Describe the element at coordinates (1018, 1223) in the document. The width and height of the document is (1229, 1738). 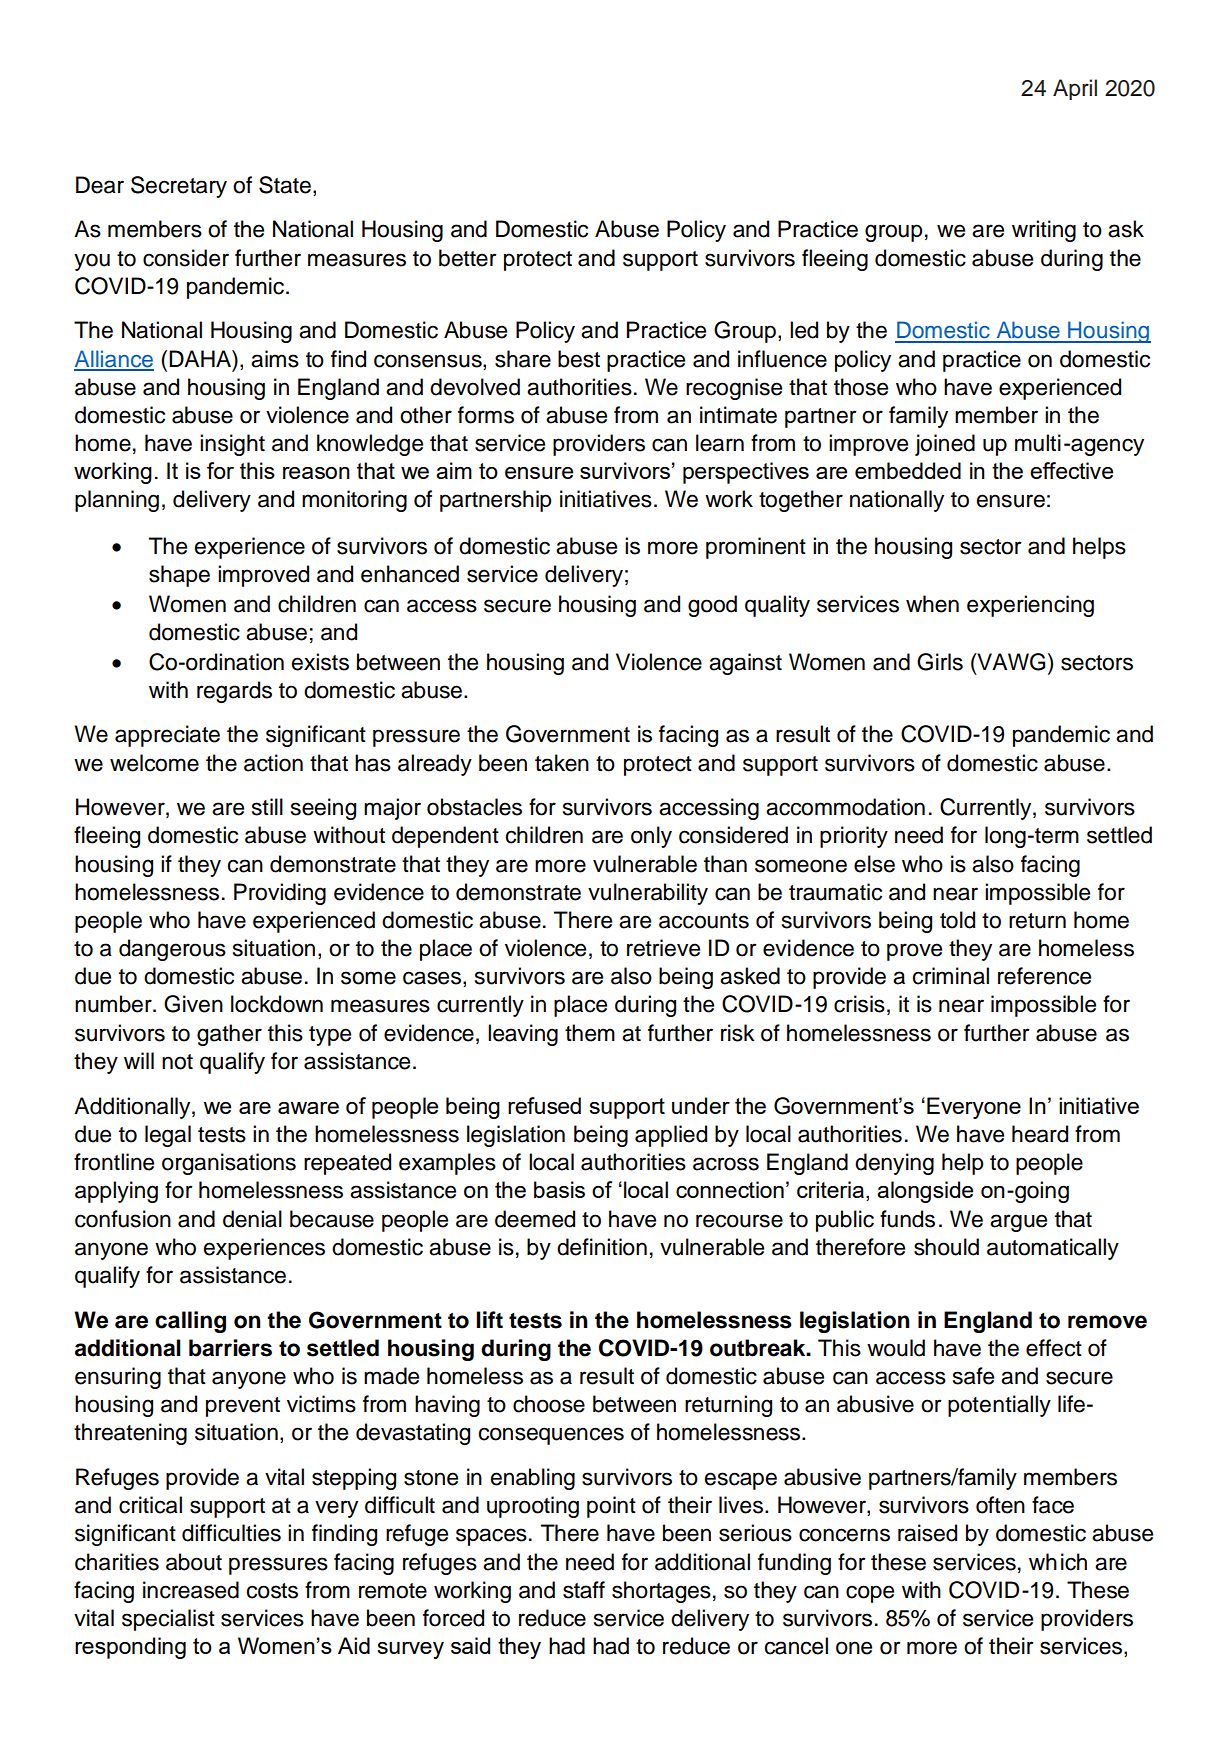
I see `argue` at that location.
